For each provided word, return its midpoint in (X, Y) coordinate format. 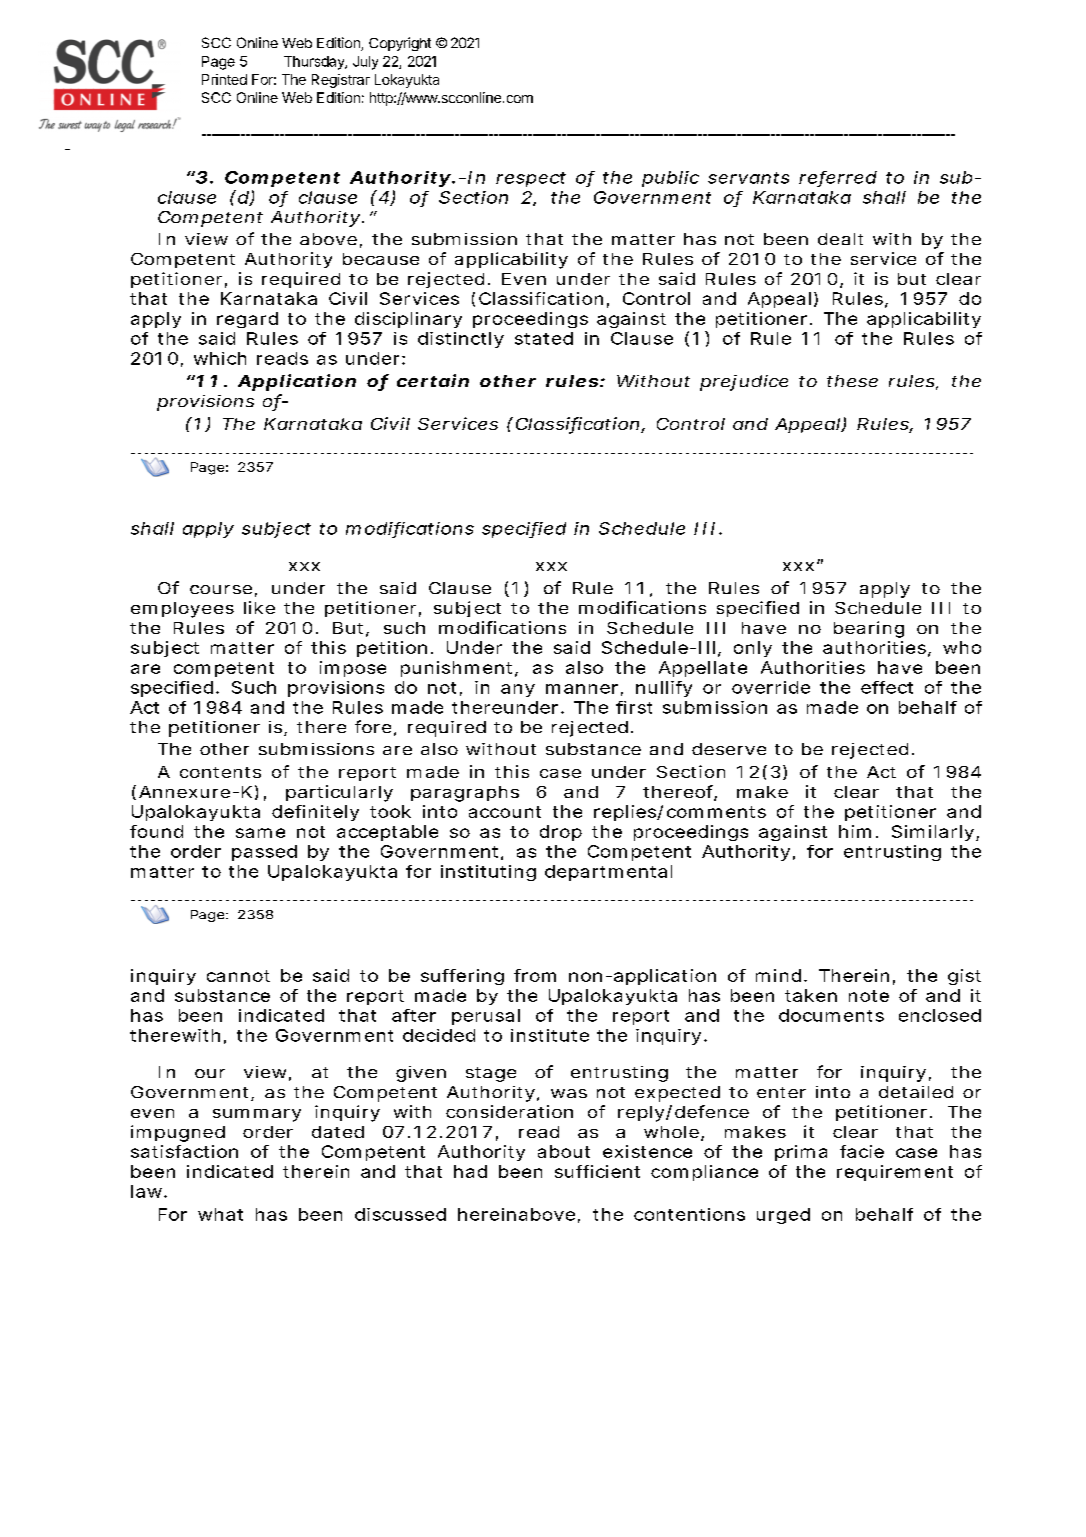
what (220, 1214)
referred (838, 178)
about (564, 1151)
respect (531, 179)
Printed (224, 79)
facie (862, 1151)
